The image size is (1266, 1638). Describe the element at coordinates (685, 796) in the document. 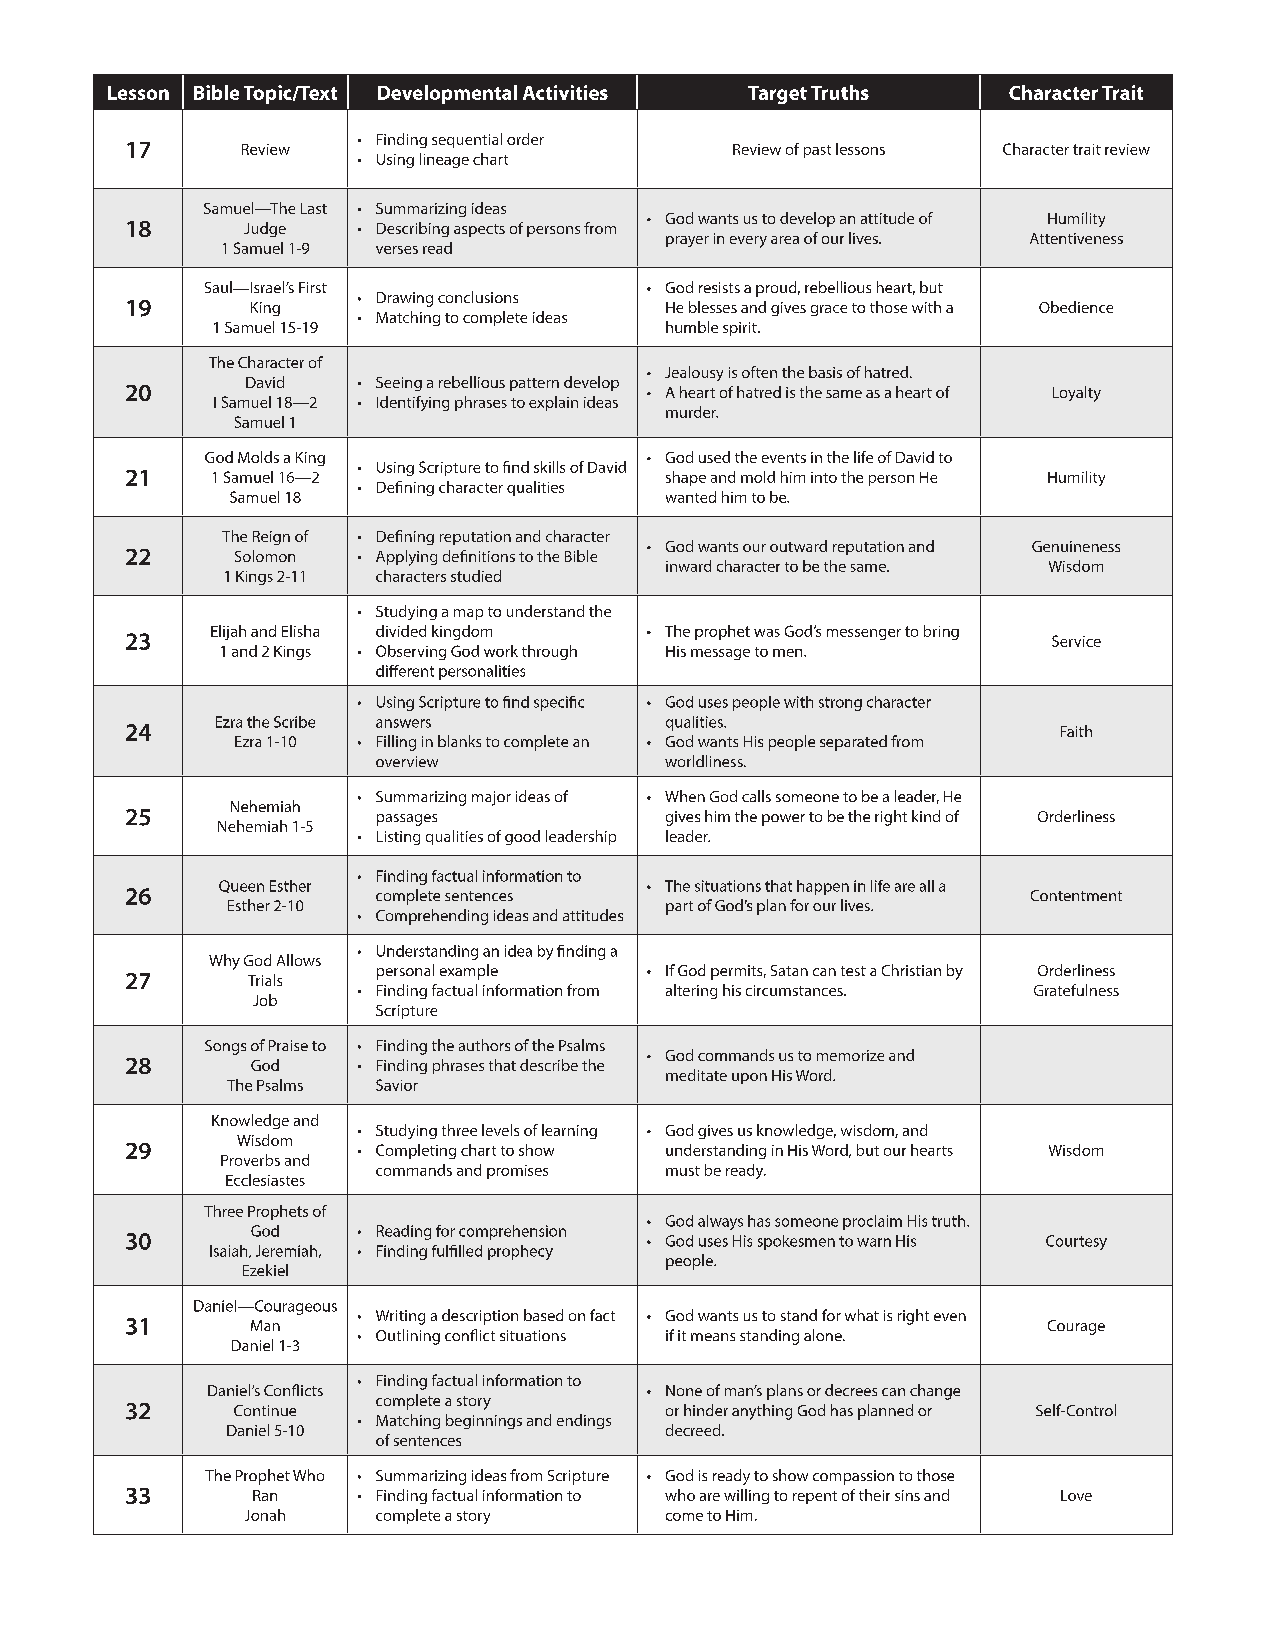

I see `When` at that location.
